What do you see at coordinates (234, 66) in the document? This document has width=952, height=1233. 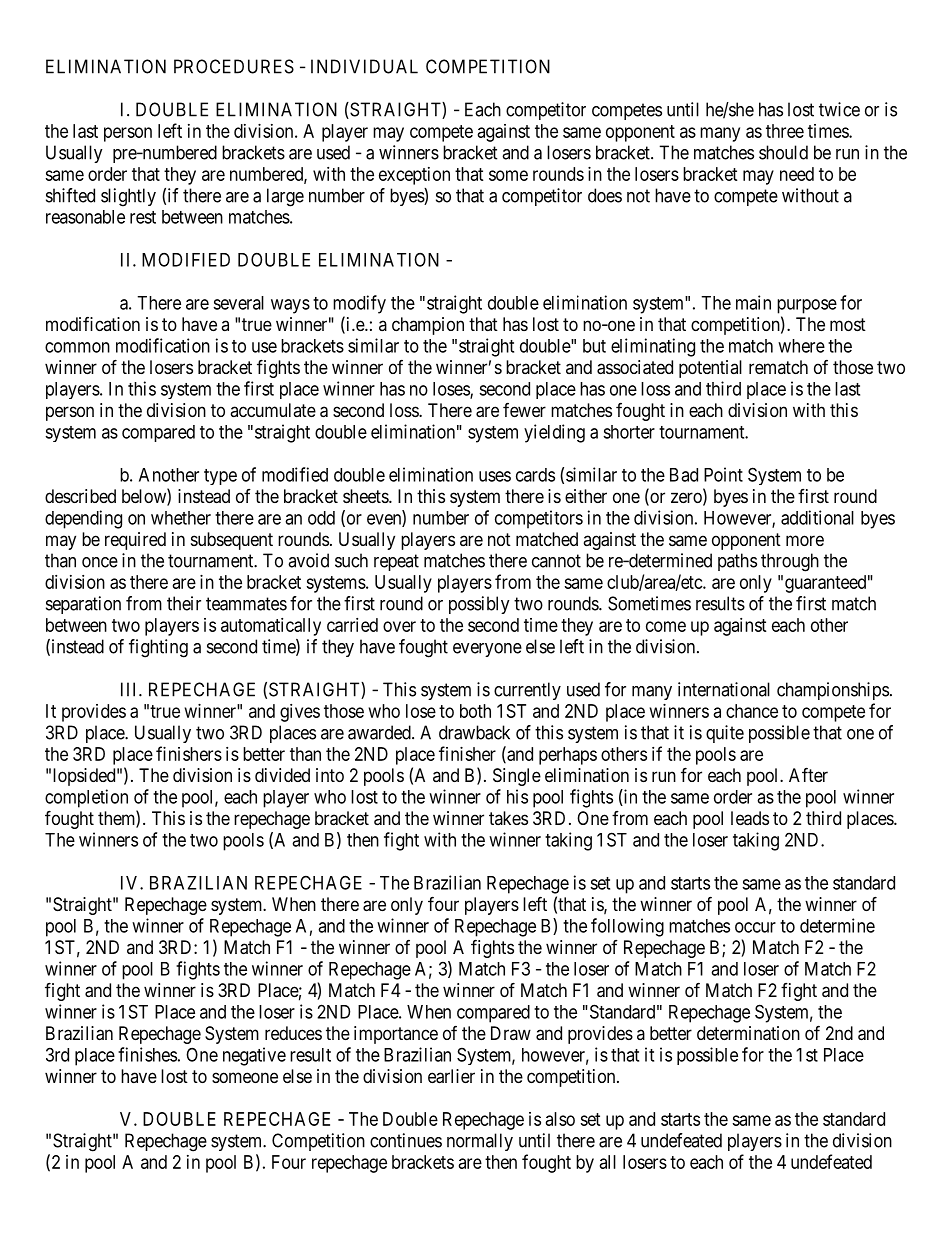 I see `PROCEDURES` at bounding box center [234, 66].
